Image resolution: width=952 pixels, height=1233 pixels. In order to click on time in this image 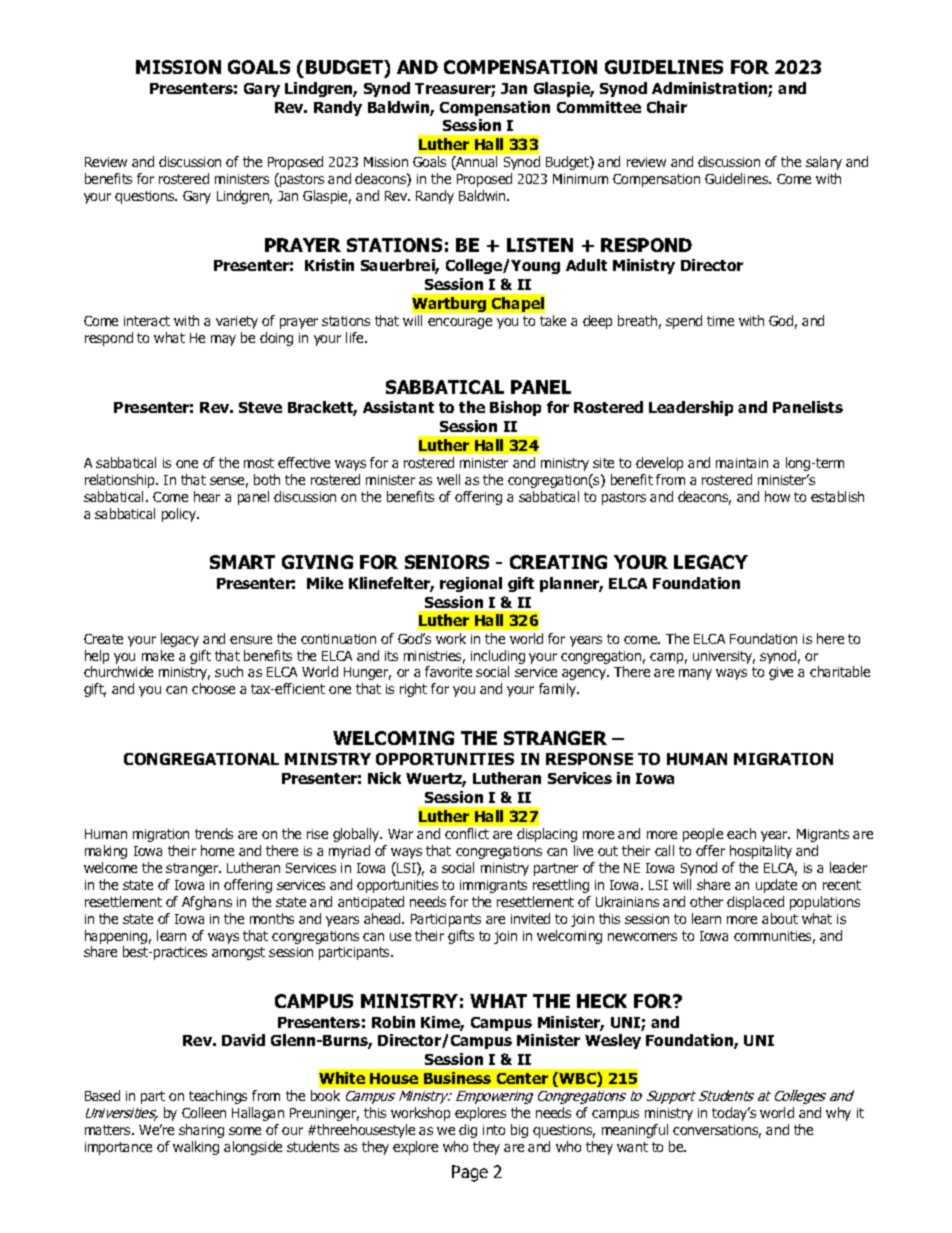, I will do `click(720, 321)`.
